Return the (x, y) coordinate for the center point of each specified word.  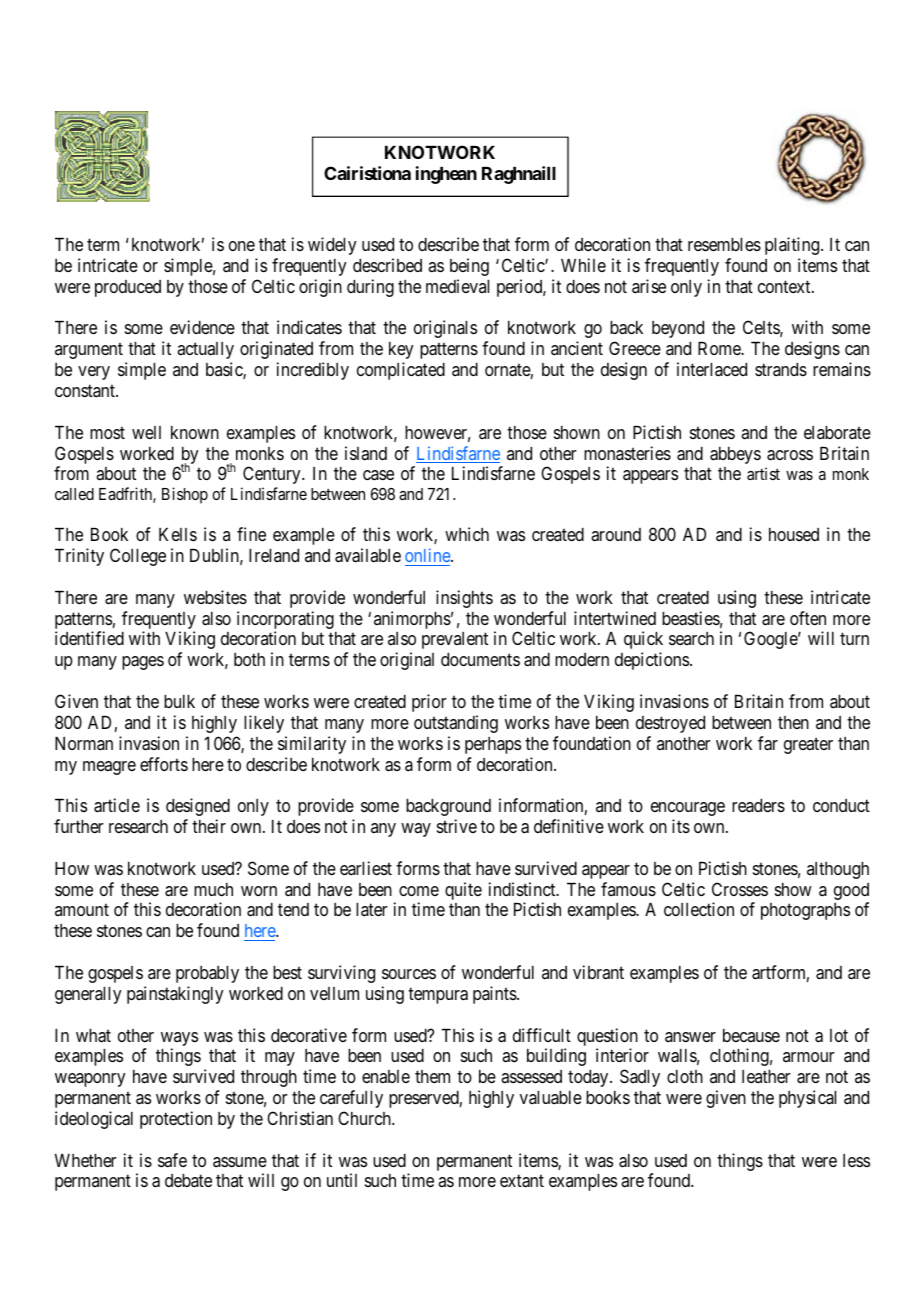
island (366, 453)
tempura (438, 995)
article (117, 805)
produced (128, 288)
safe (172, 1160)
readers (758, 805)
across (790, 455)
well (146, 432)
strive (457, 826)
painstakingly (175, 995)
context (785, 286)
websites (215, 597)
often (808, 618)
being (469, 267)
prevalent (455, 640)
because (751, 1035)
